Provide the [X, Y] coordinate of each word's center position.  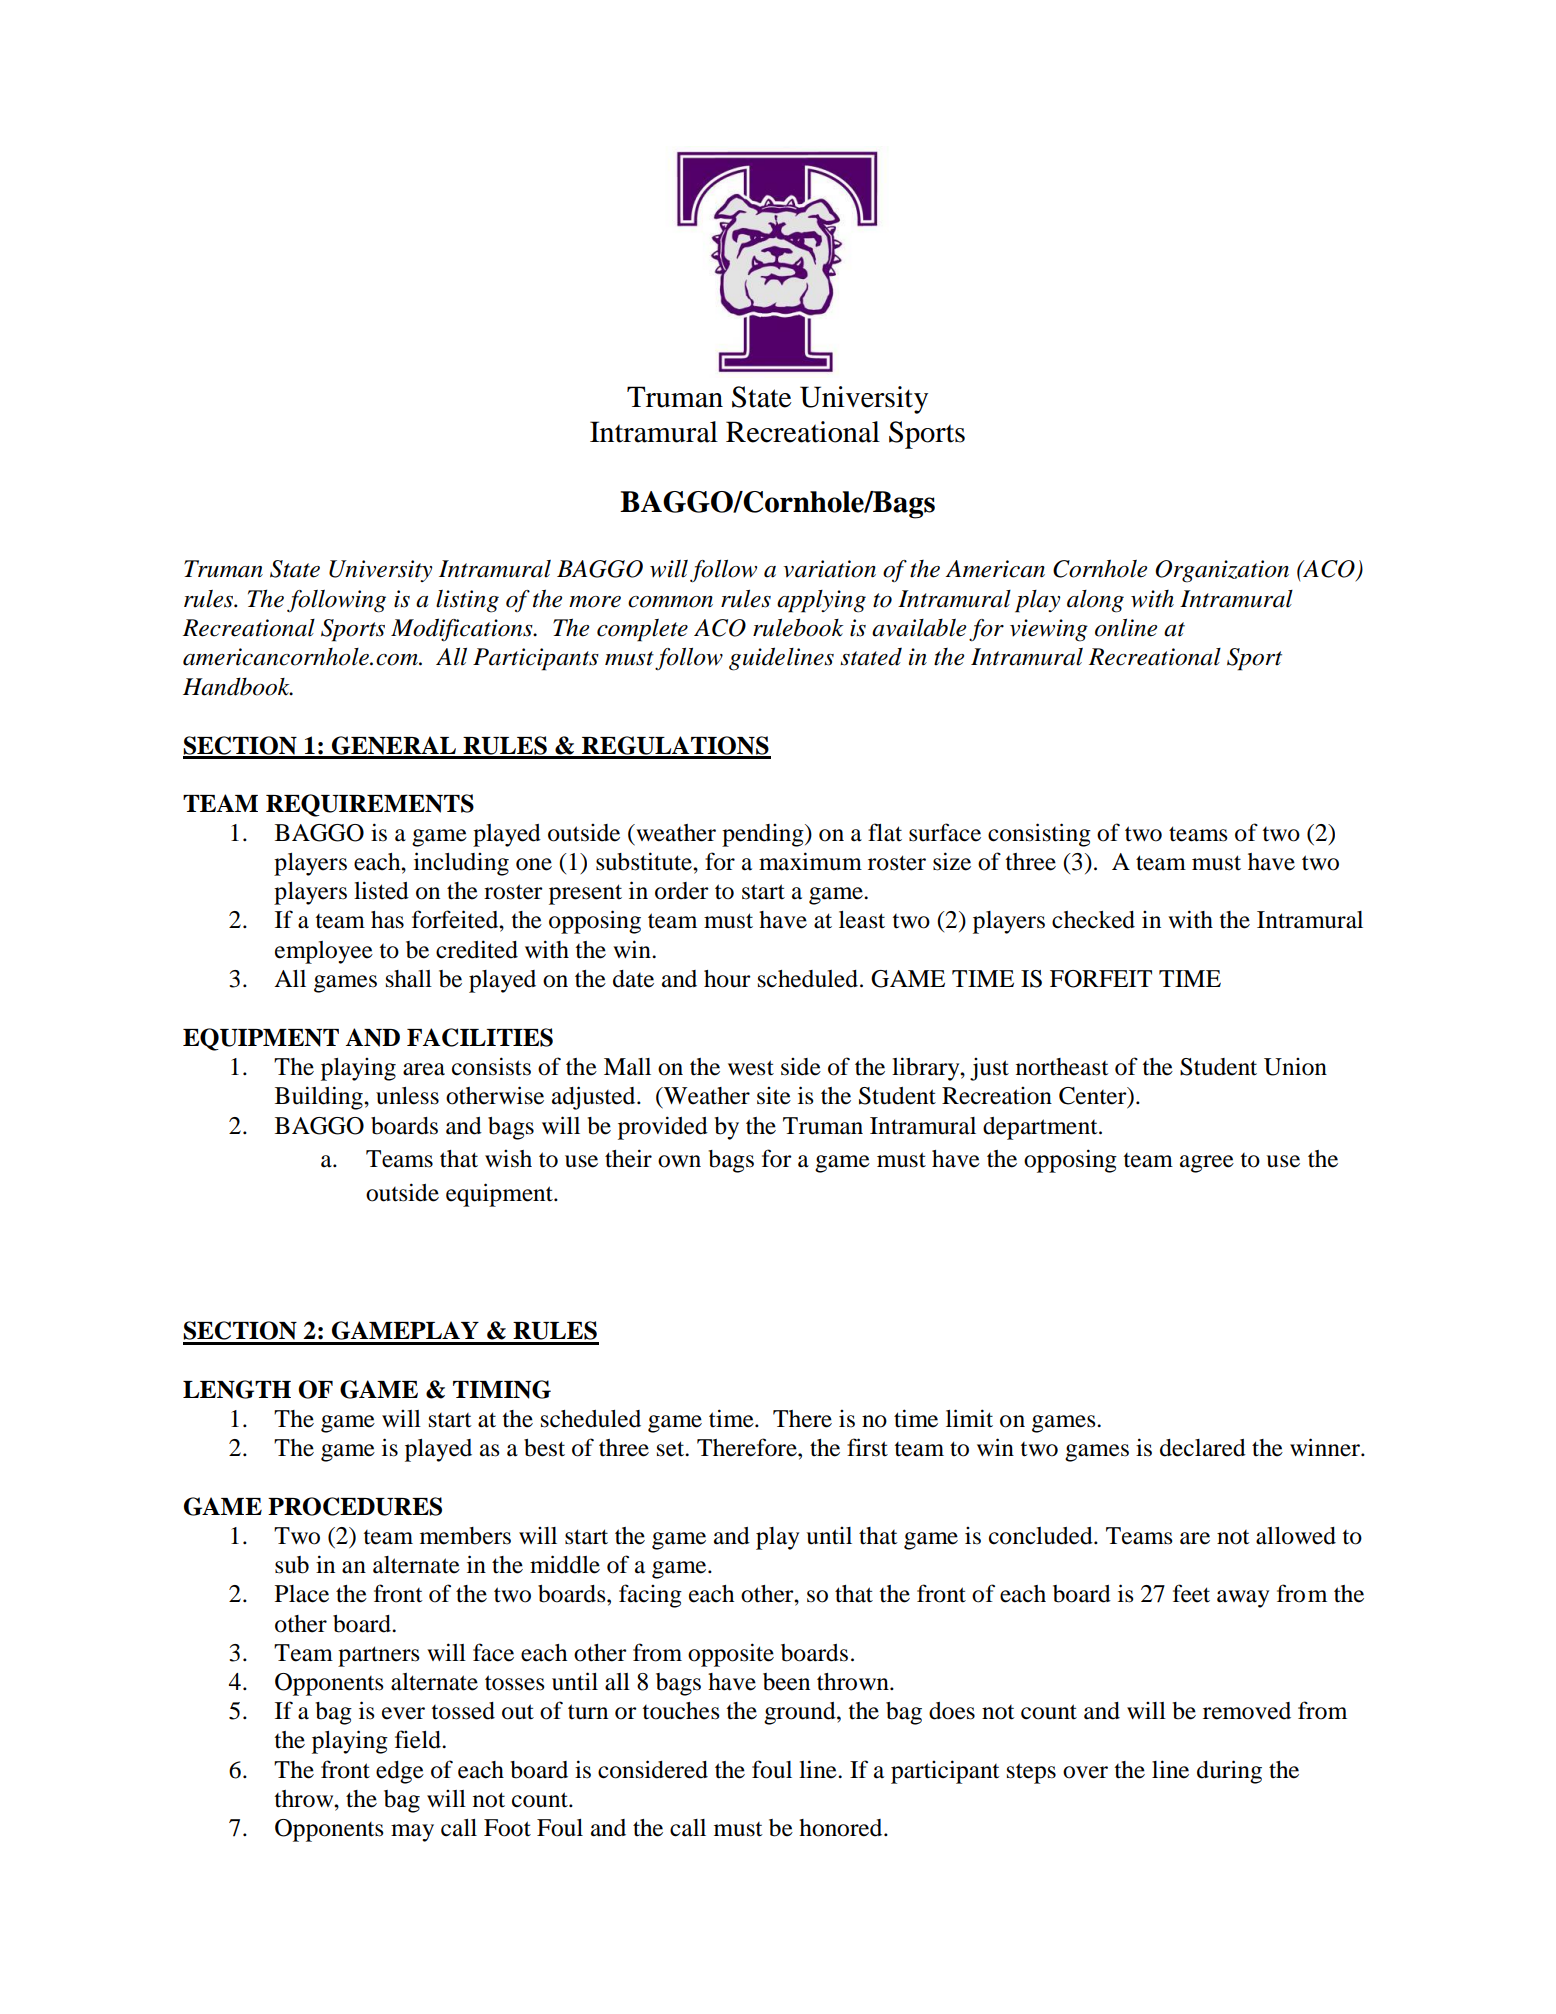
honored [842, 1828]
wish [508, 1159]
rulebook [798, 627]
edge [400, 1772]
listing [467, 601]
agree [1207, 1164]
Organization [1222, 571]
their [628, 1158]
